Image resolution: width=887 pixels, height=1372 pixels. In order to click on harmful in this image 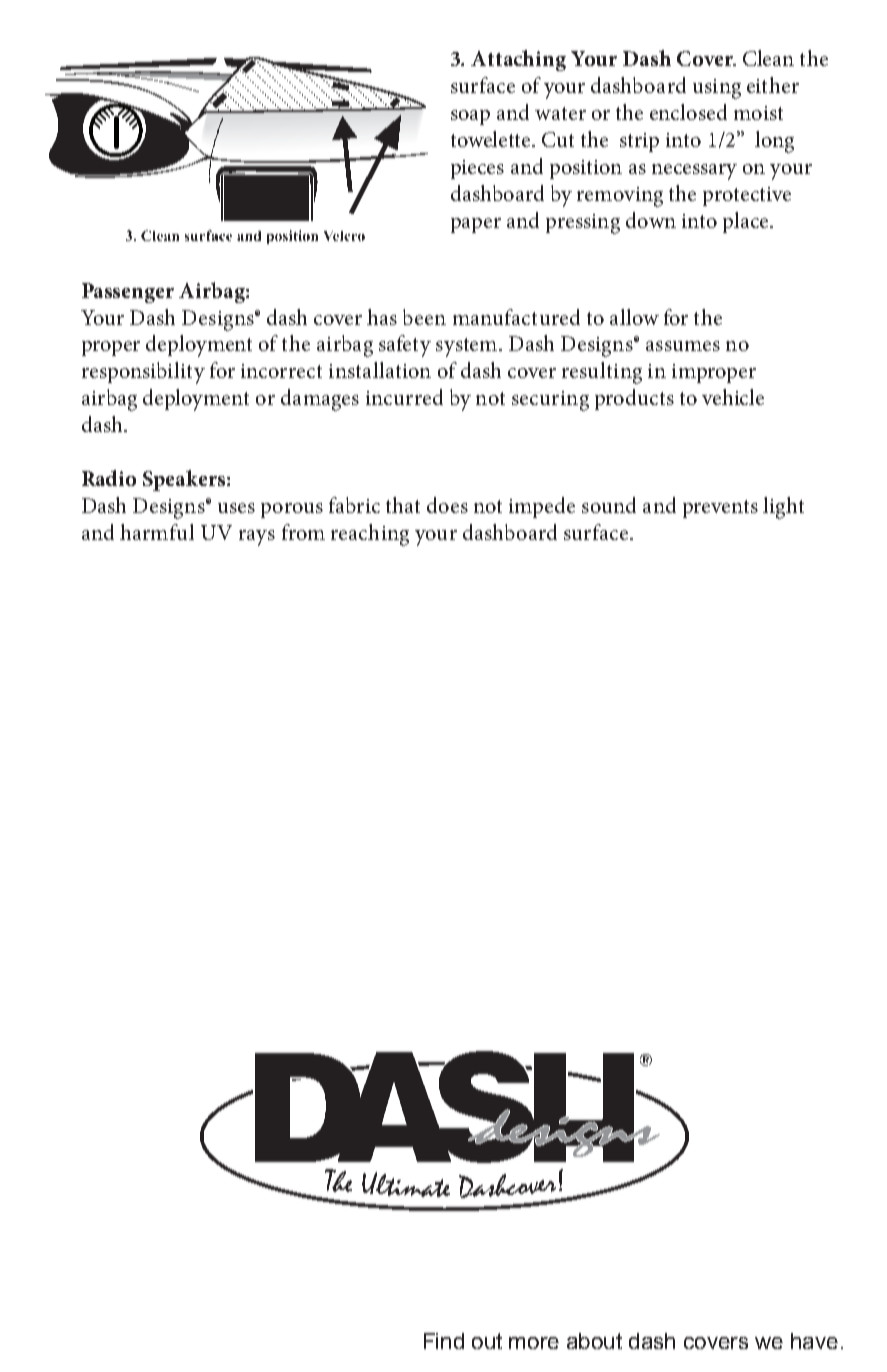, I will do `click(157, 532)`.
